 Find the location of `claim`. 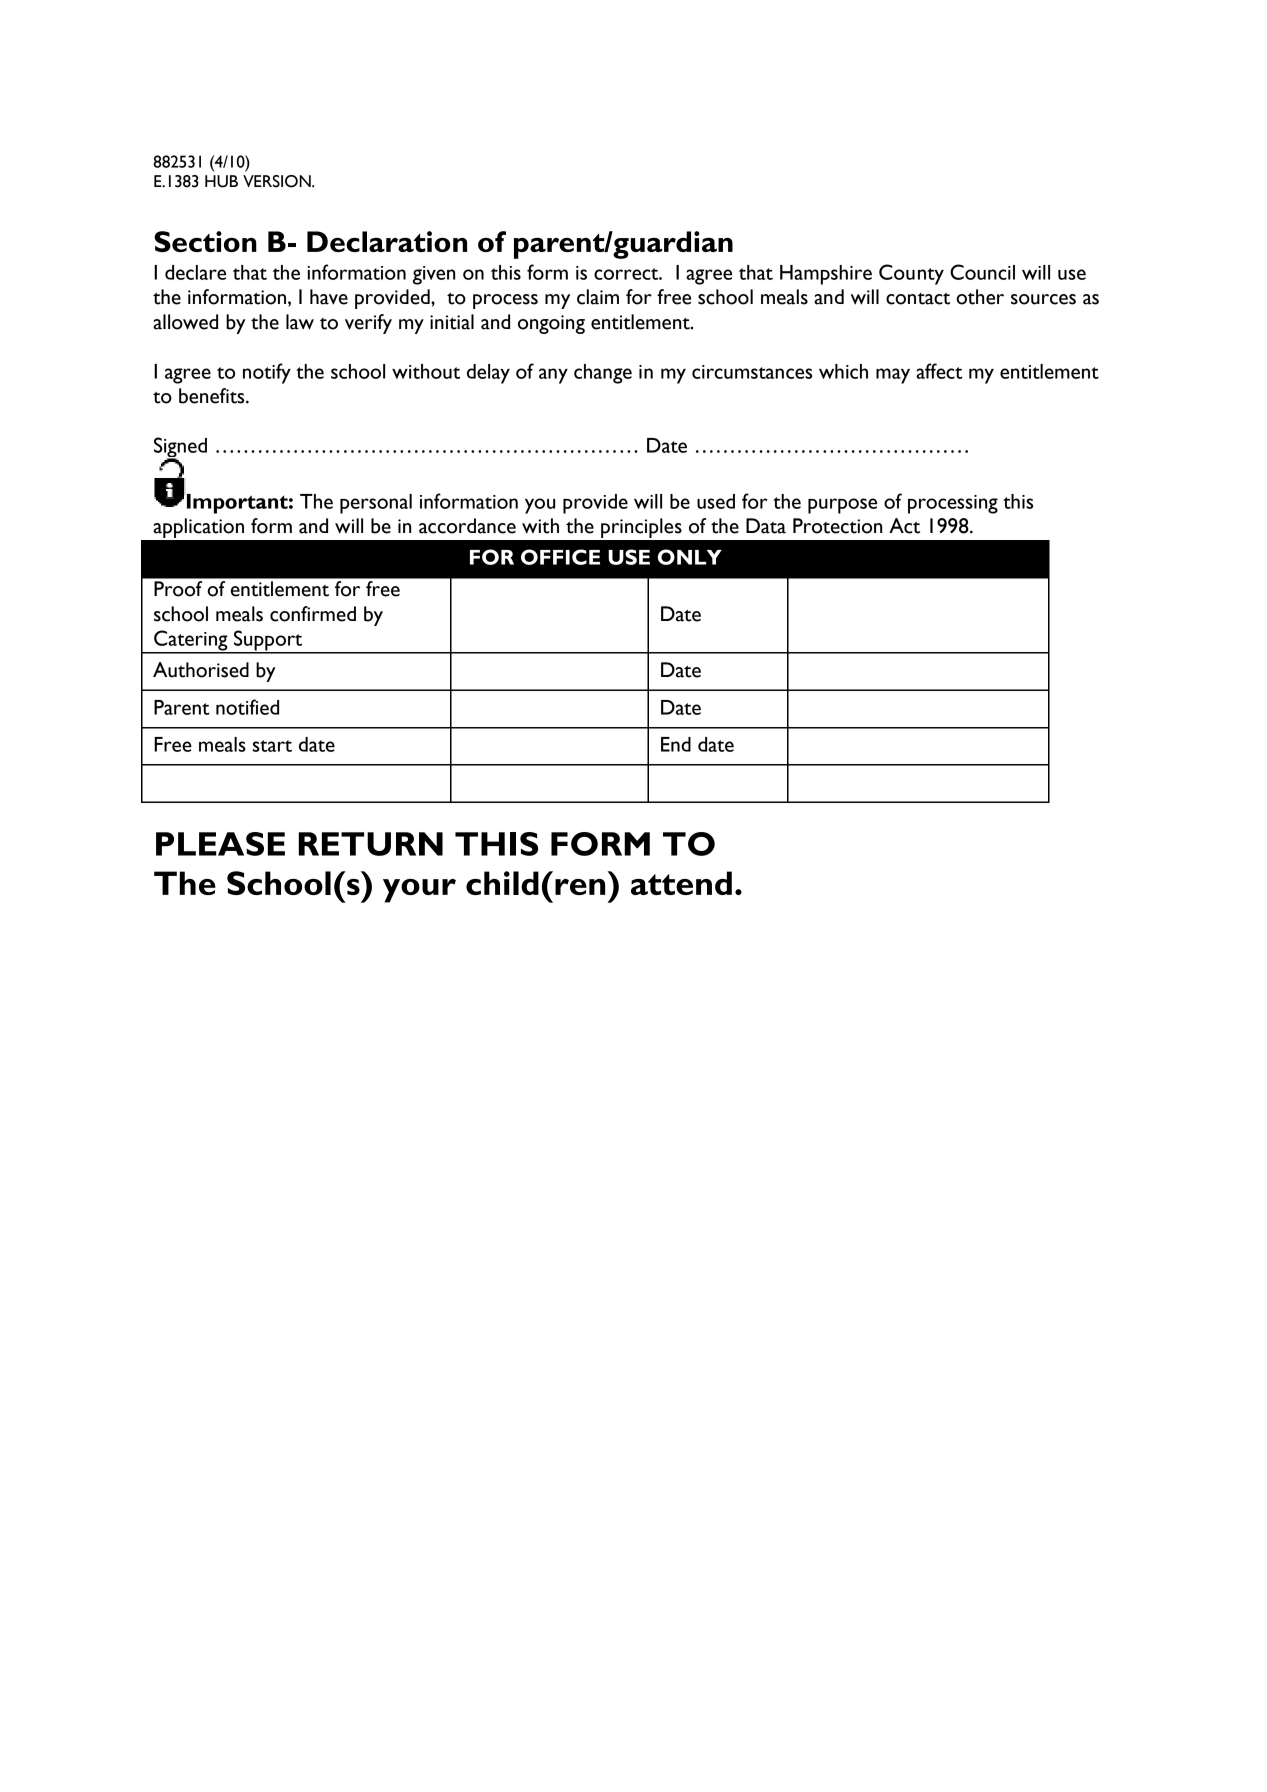

claim is located at coordinates (598, 297).
